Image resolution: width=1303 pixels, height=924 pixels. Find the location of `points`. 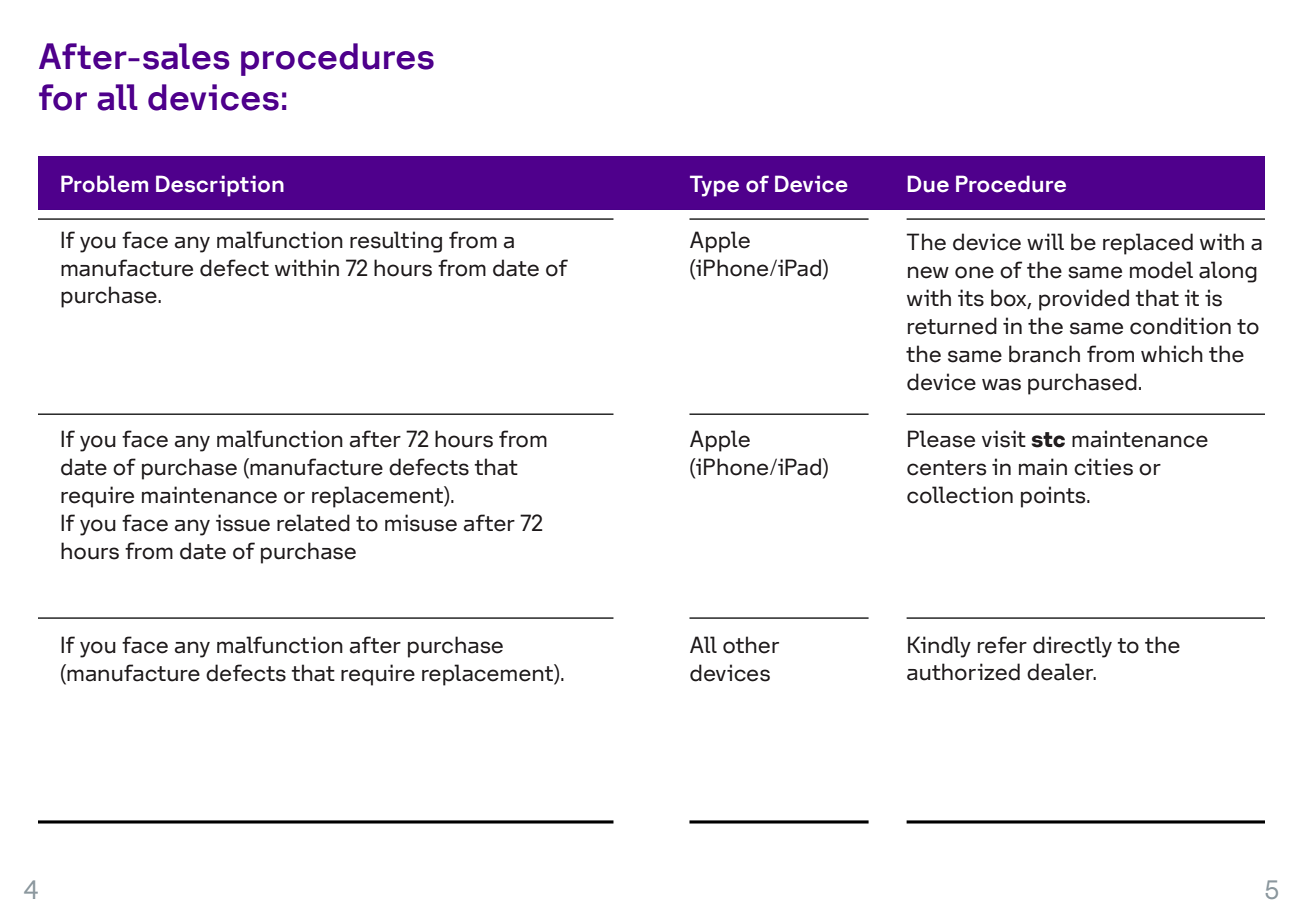

points is located at coordinates (1054, 497).
